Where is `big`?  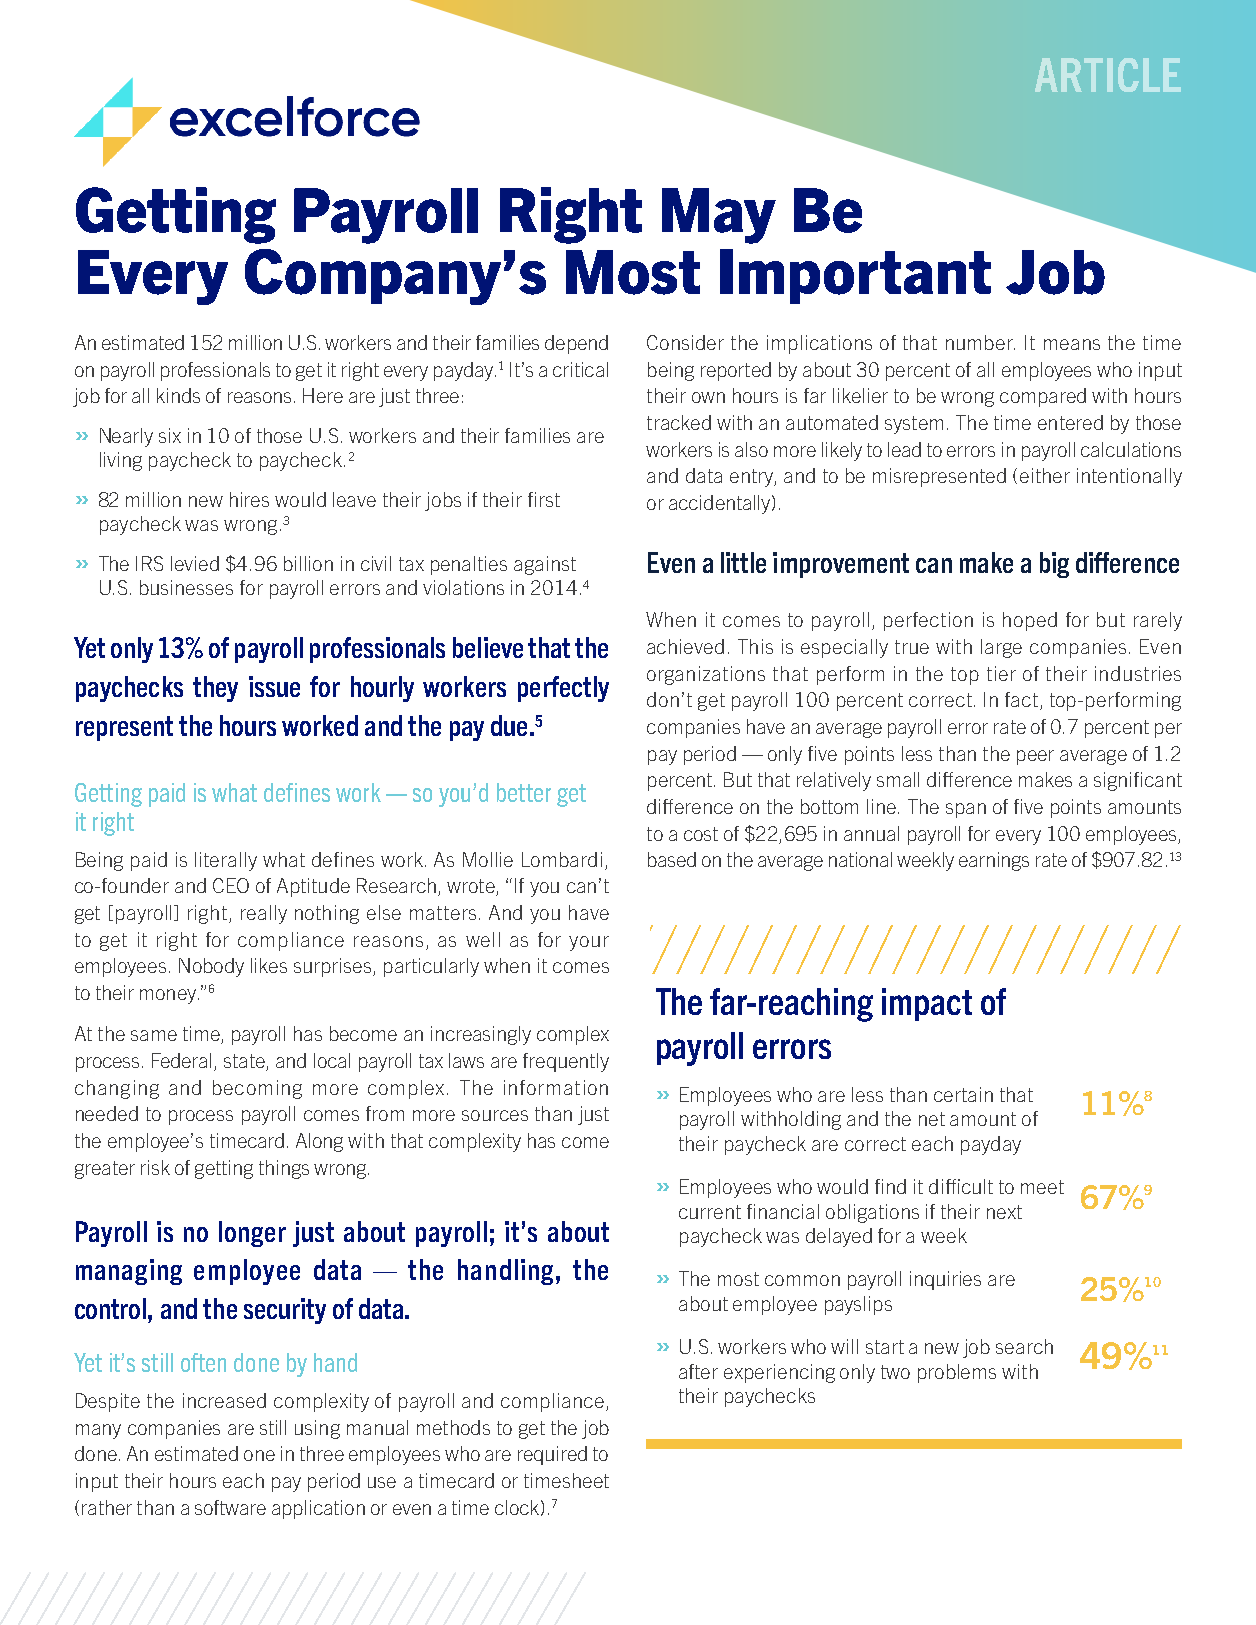
big is located at coordinates (1054, 565).
